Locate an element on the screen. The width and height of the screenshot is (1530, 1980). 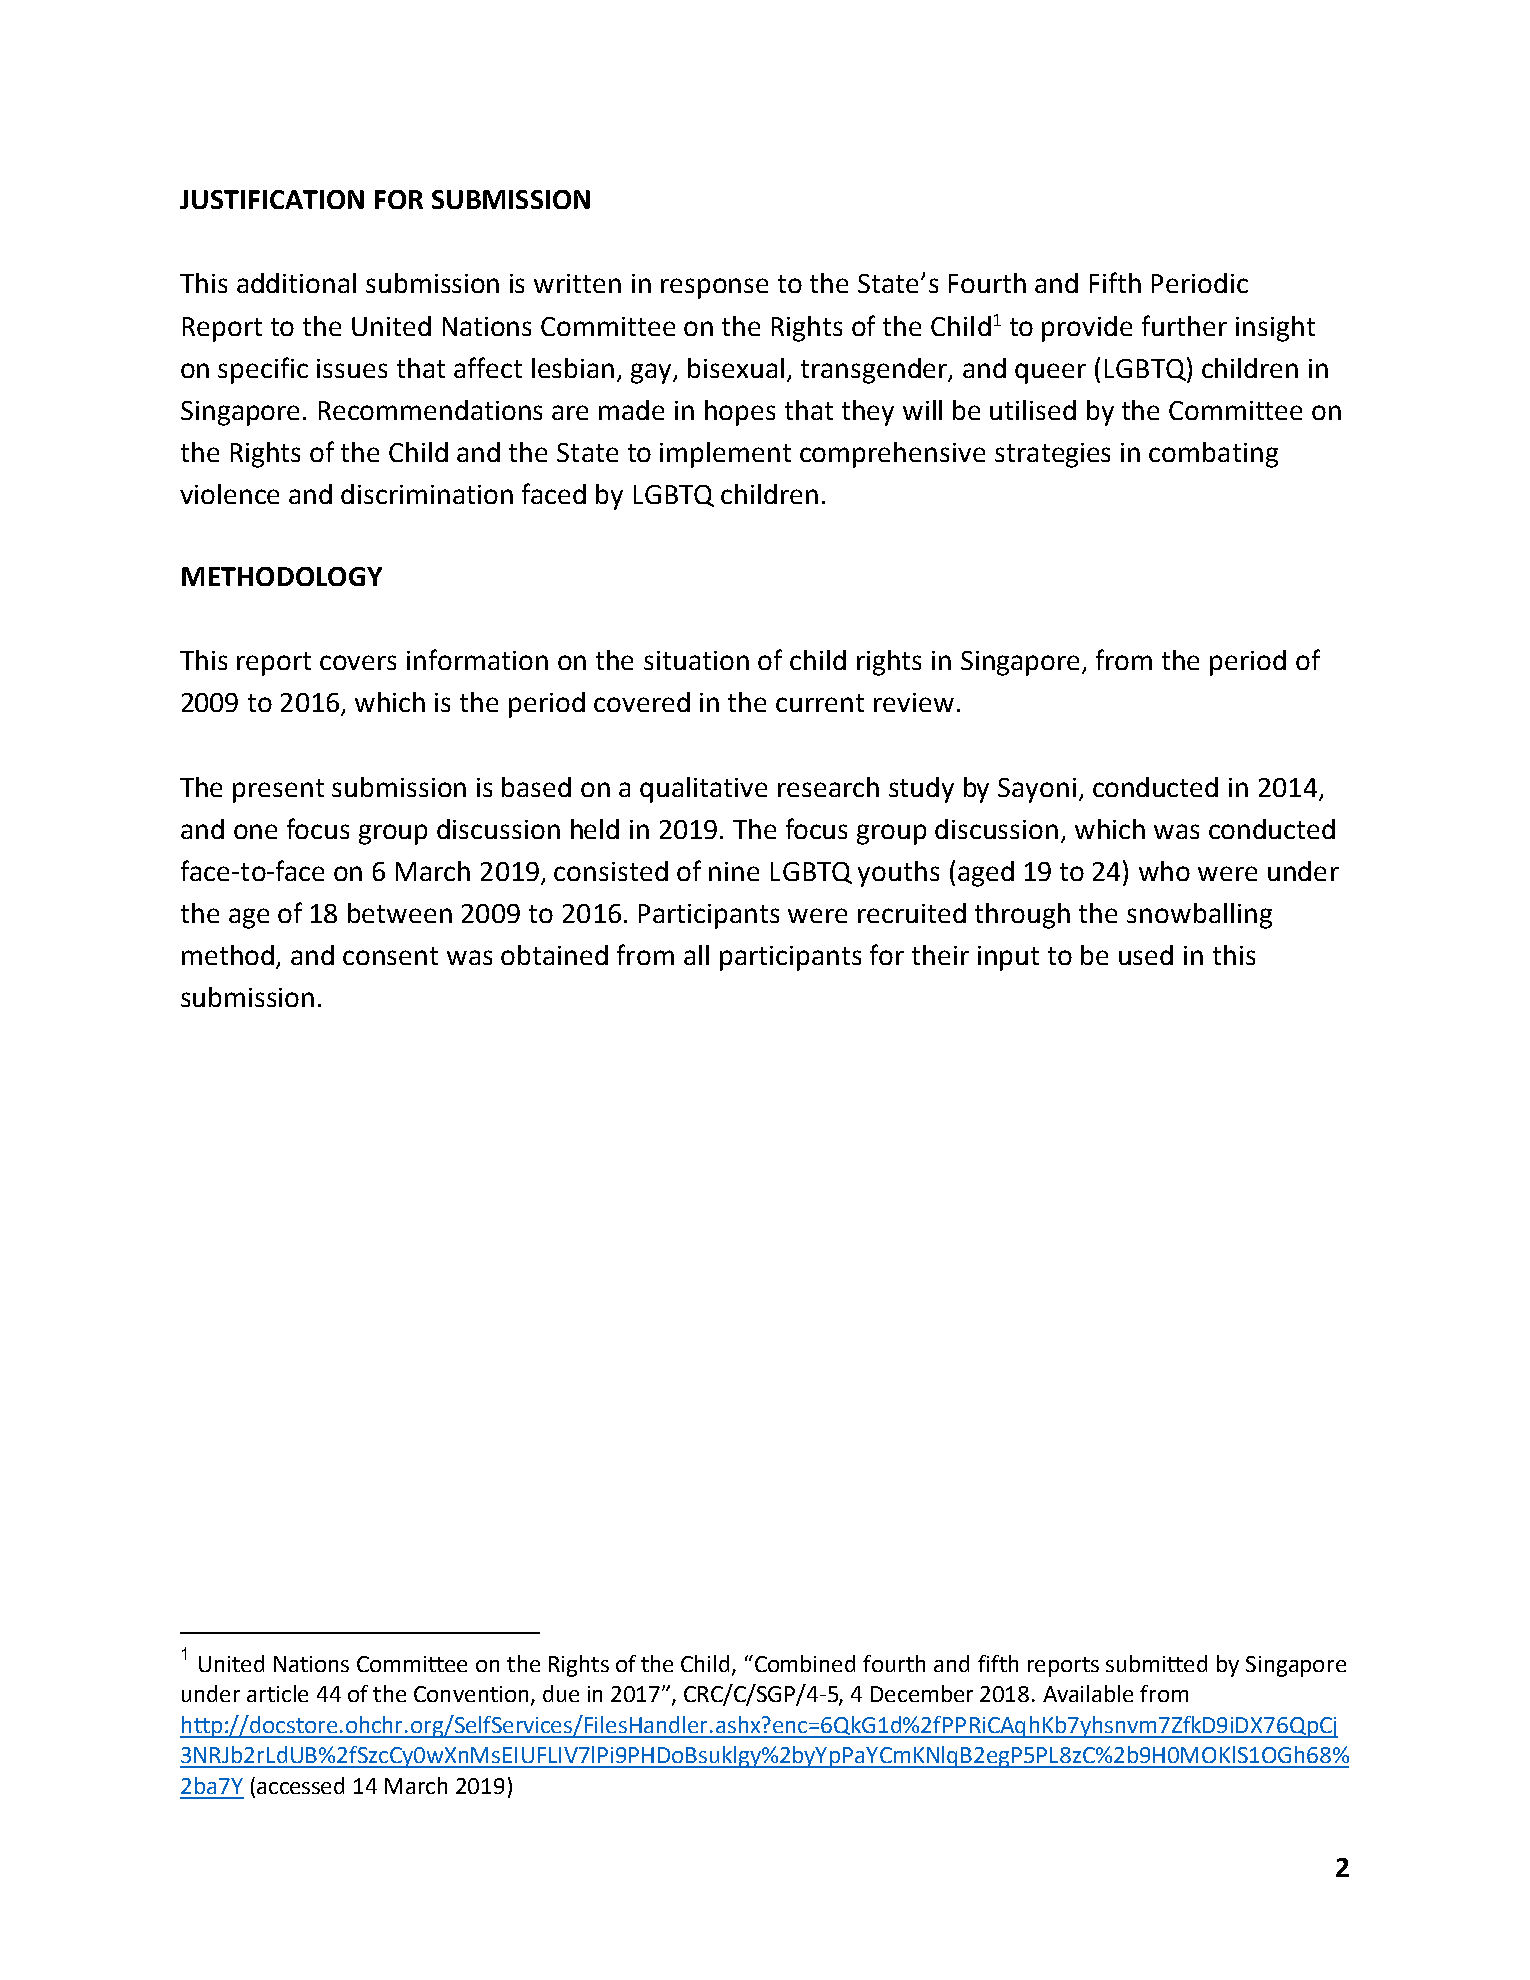
article is located at coordinates (277, 1693).
